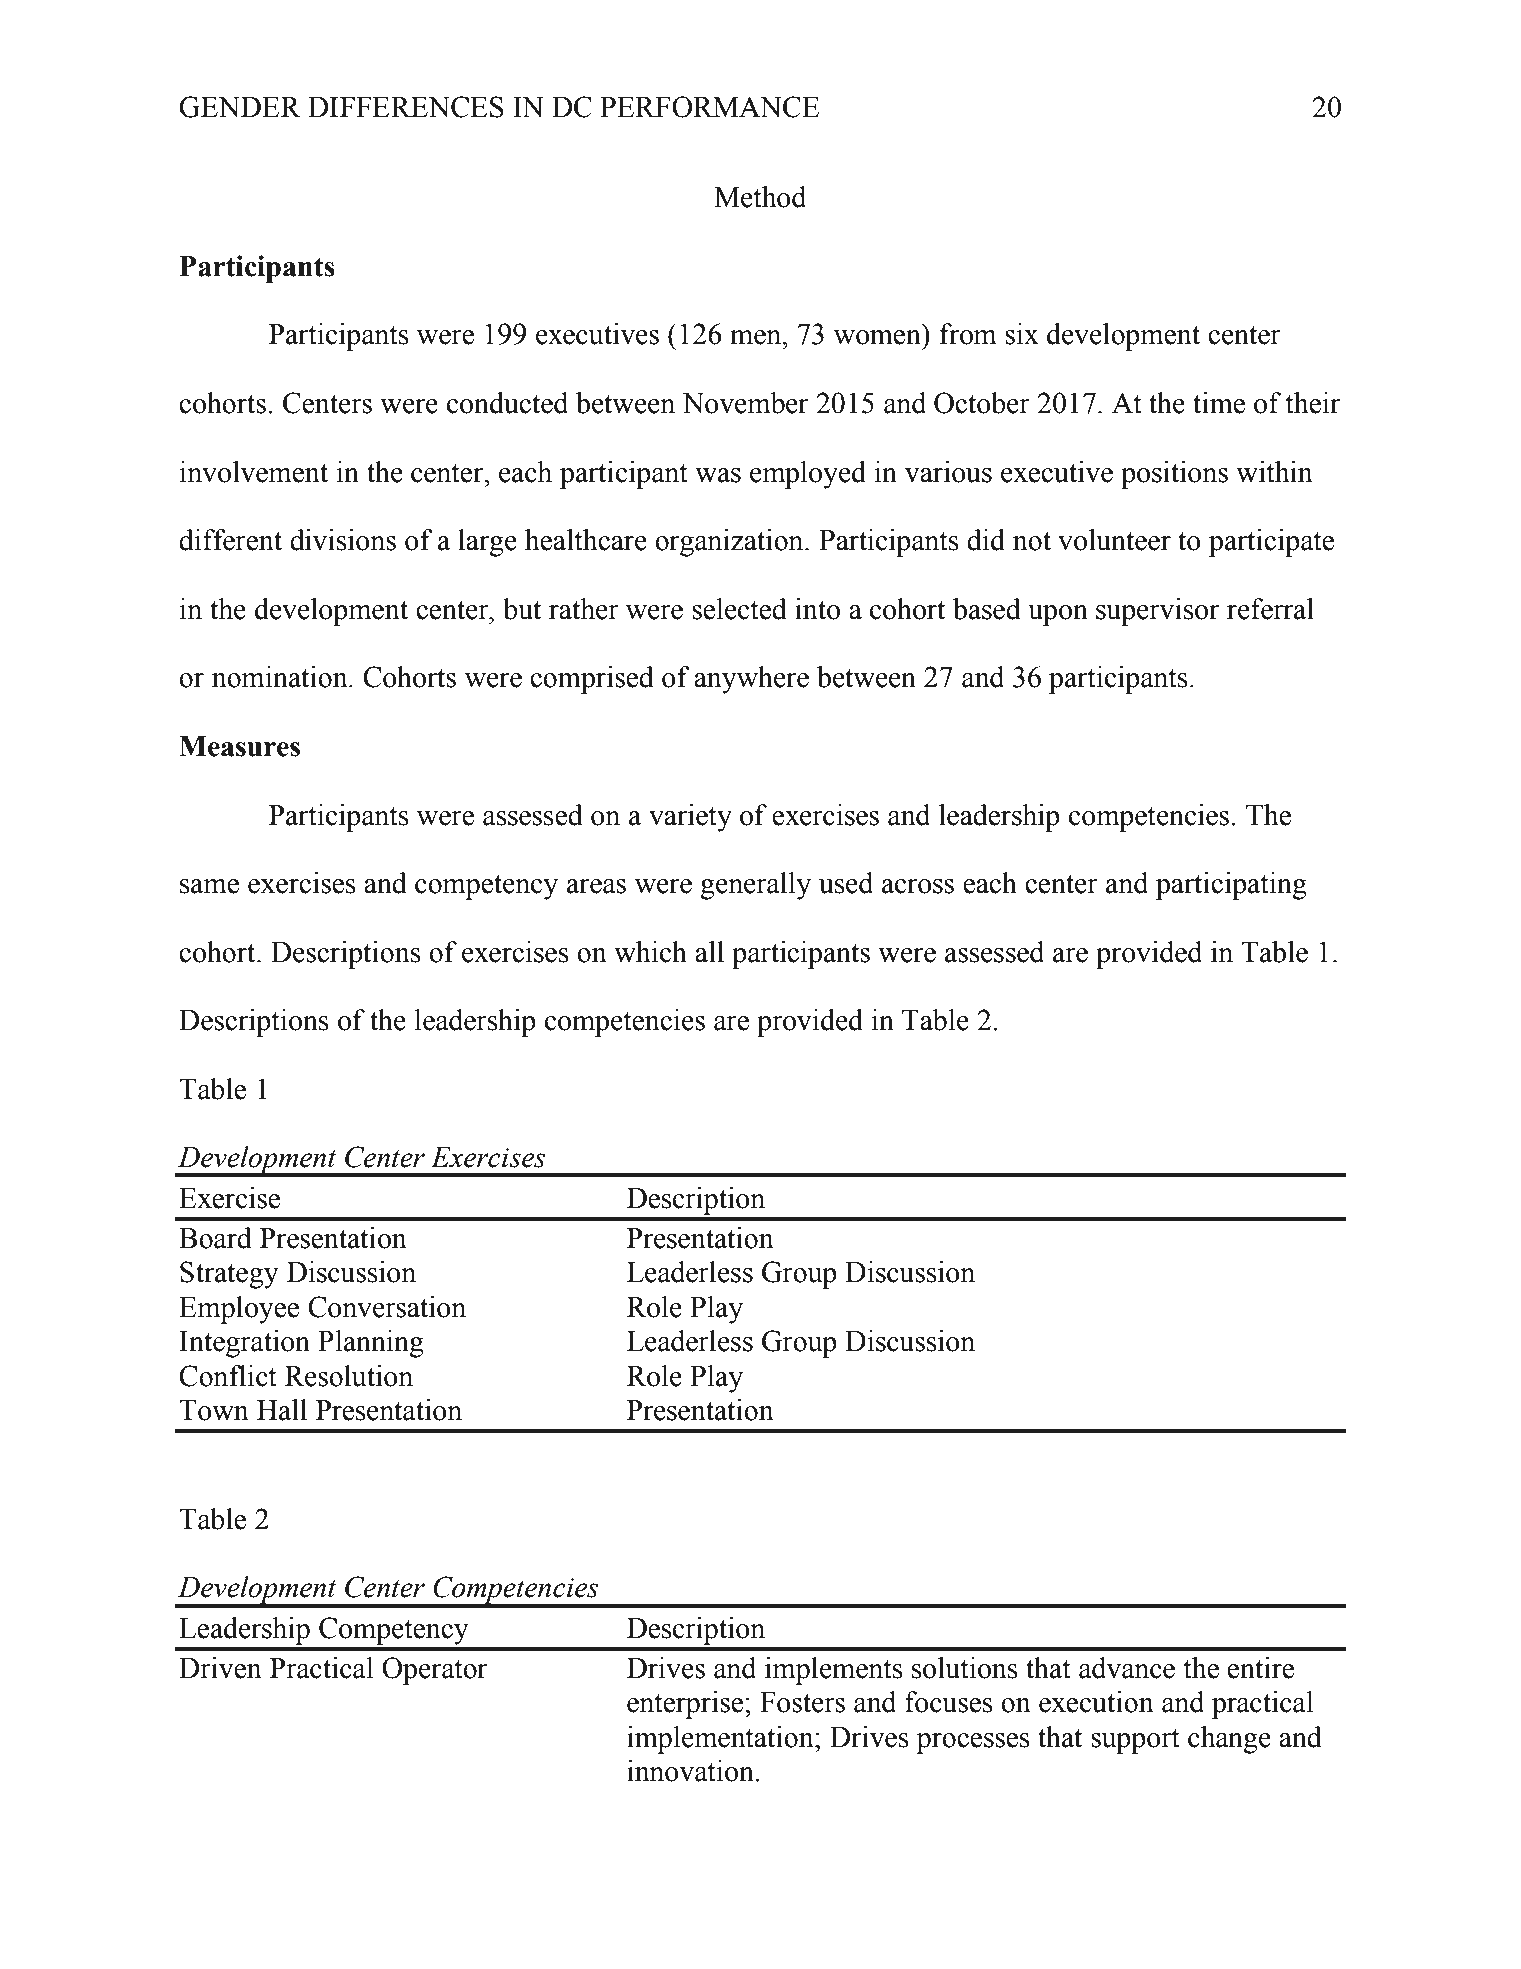  What do you see at coordinates (406, 107) in the screenshot?
I see `DIFFERENCES` at bounding box center [406, 107].
